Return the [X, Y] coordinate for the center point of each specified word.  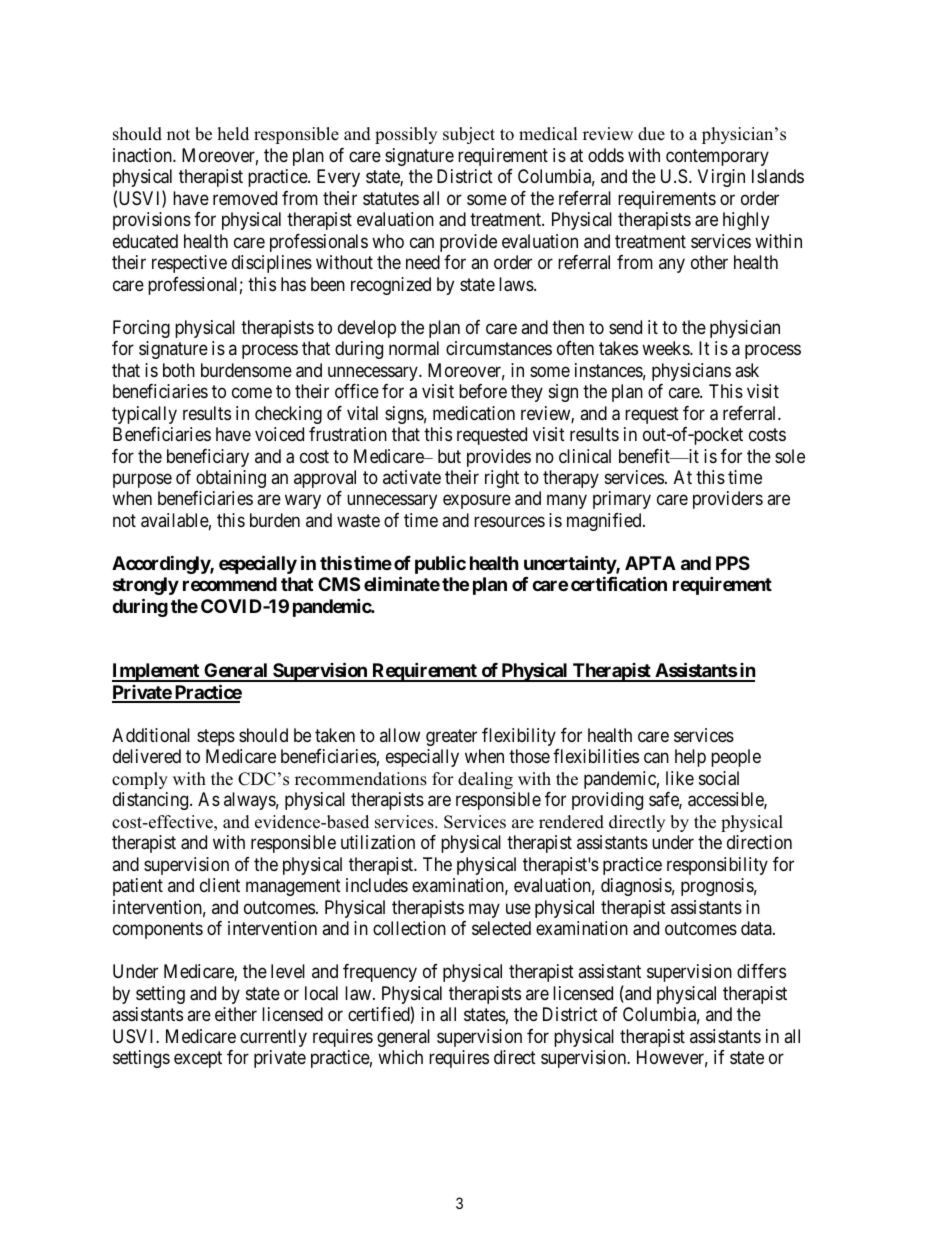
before [483, 391]
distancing [152, 801]
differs [761, 971]
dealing [485, 780]
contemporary [717, 157]
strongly [146, 586]
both [179, 370]
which [400, 1057]
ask [747, 370]
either [236, 1014]
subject [469, 135]
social [719, 778]
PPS [733, 563]
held [233, 134]
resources [509, 521]
